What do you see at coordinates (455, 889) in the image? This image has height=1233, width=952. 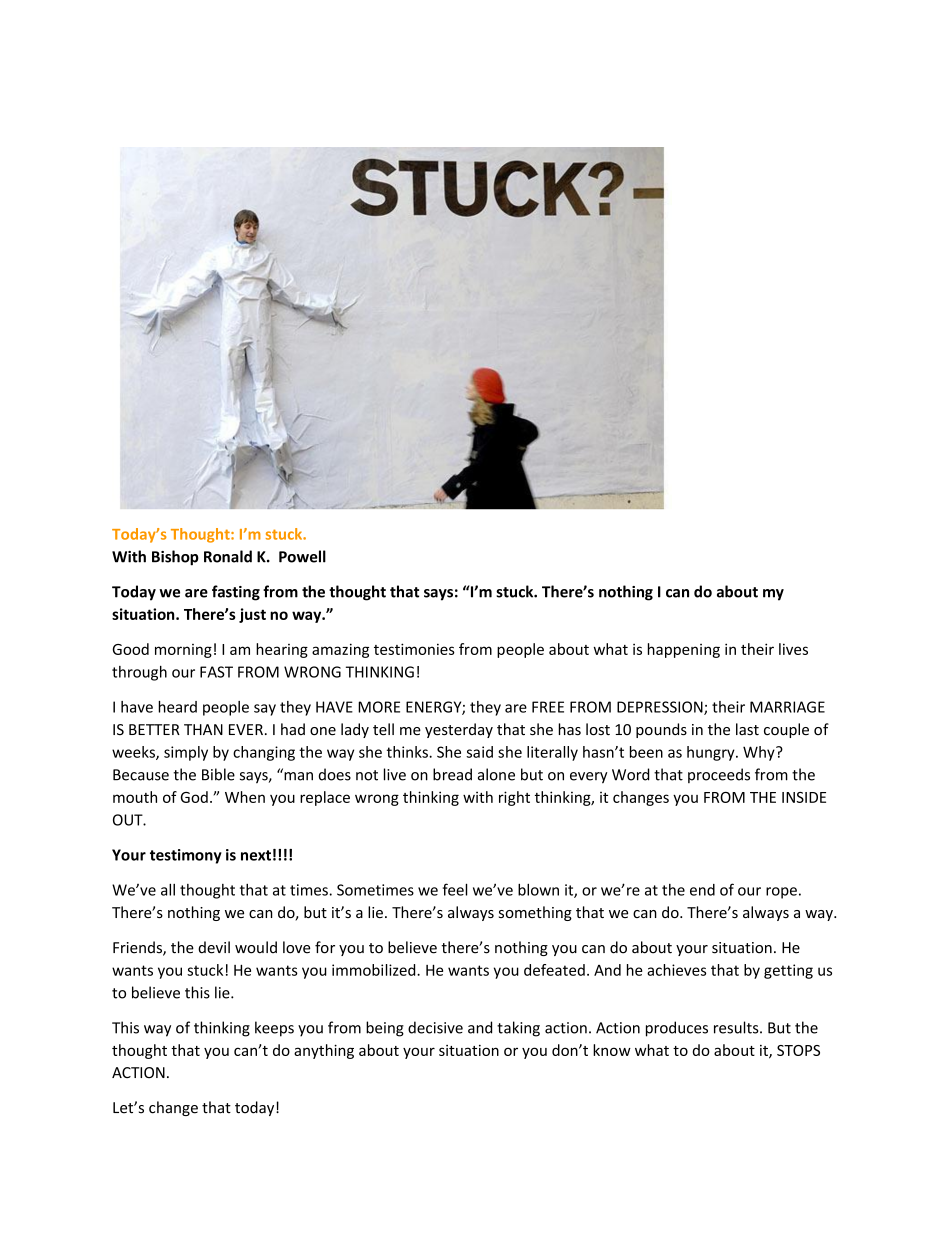 I see `feel` at bounding box center [455, 889].
